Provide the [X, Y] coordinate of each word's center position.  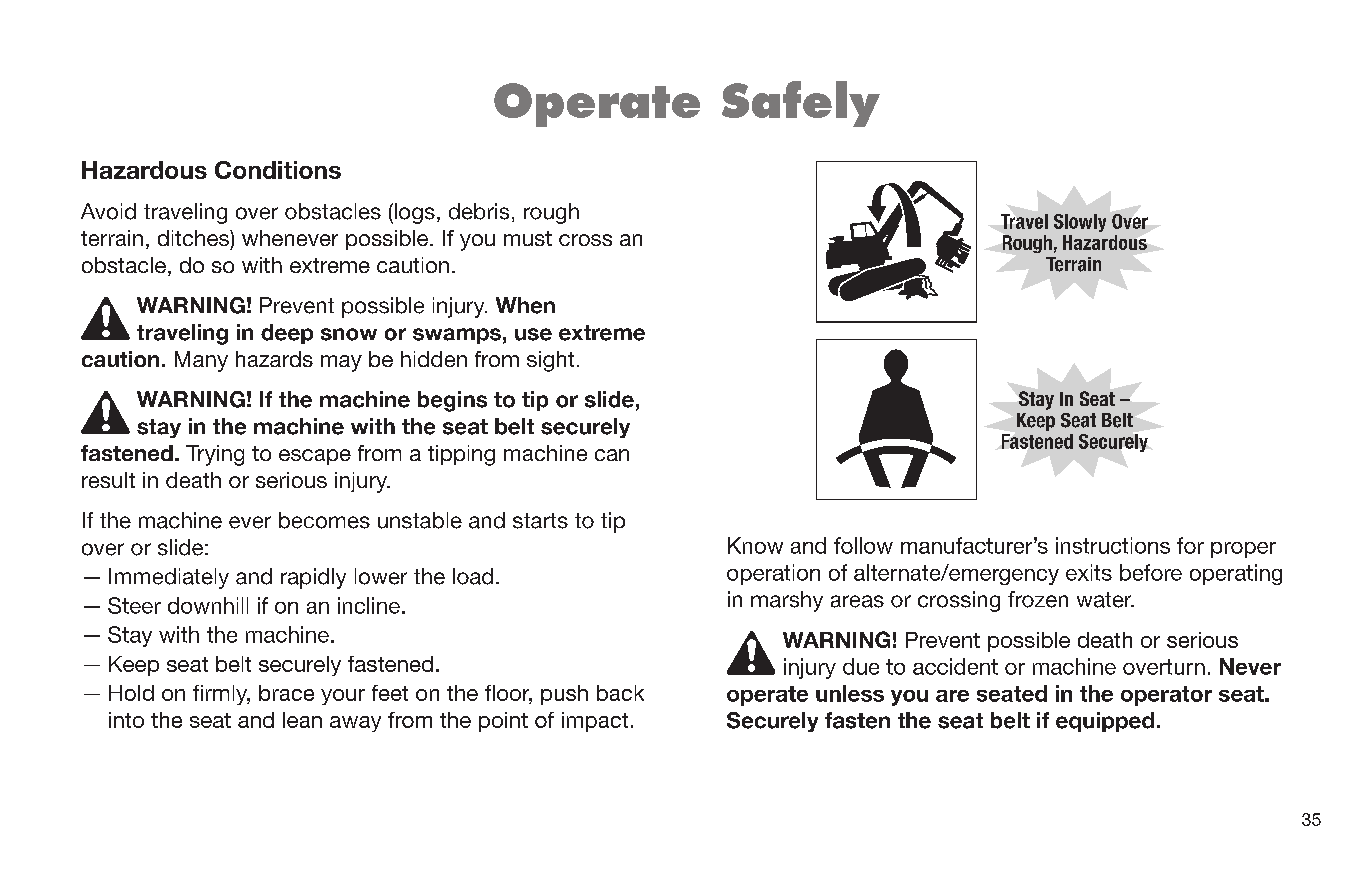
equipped [1105, 722]
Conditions [278, 170]
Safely [801, 104]
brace [286, 693]
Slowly [1080, 223]
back [620, 693]
